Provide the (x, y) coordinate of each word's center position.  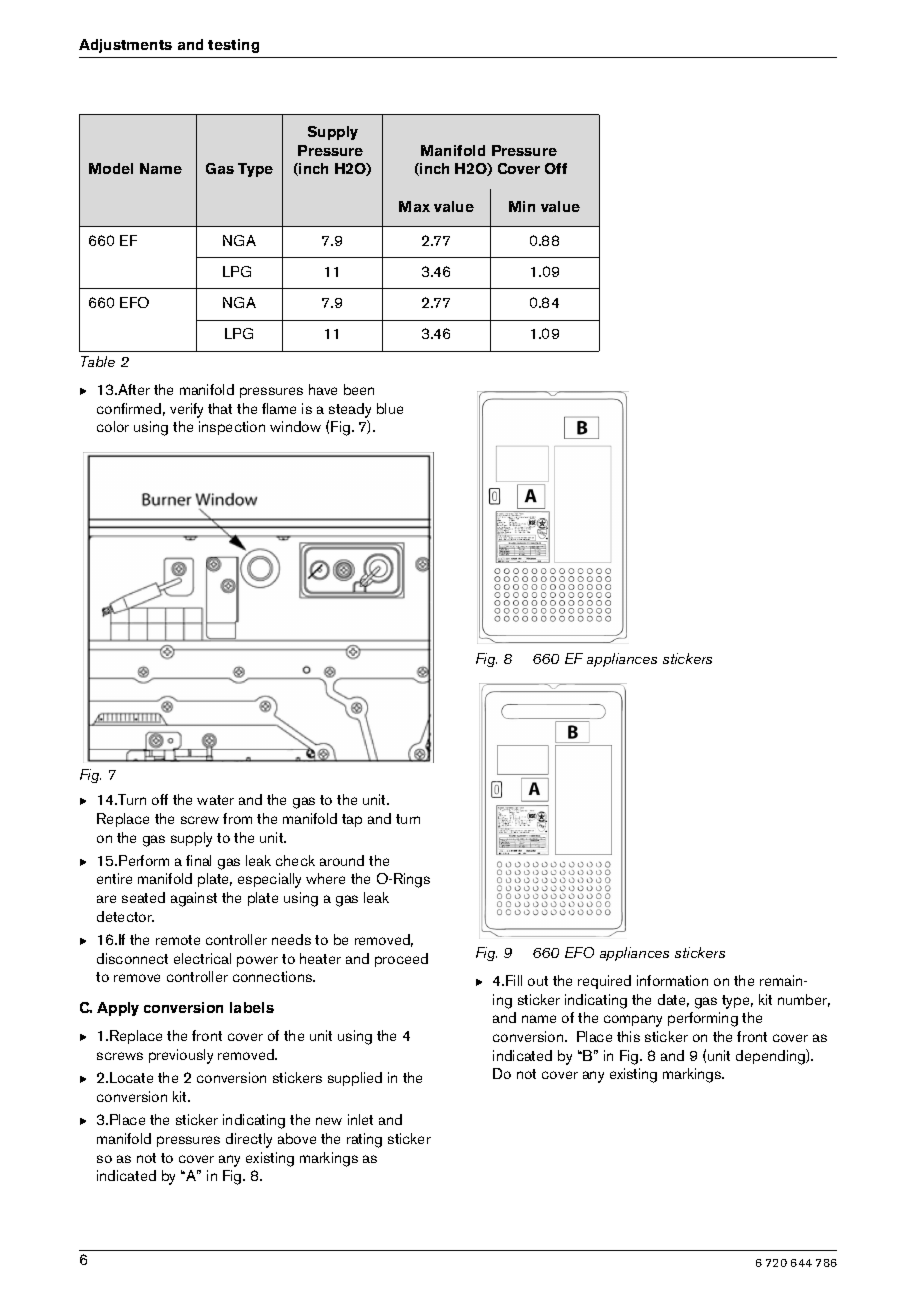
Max (414, 206)
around (342, 860)
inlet (360, 1119)
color (113, 426)
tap (352, 820)
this (628, 1036)
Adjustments (125, 46)
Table (98, 361)
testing (233, 46)
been (359, 389)
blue (390, 408)
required (604, 982)
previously (181, 1056)
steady (350, 410)
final (198, 860)
